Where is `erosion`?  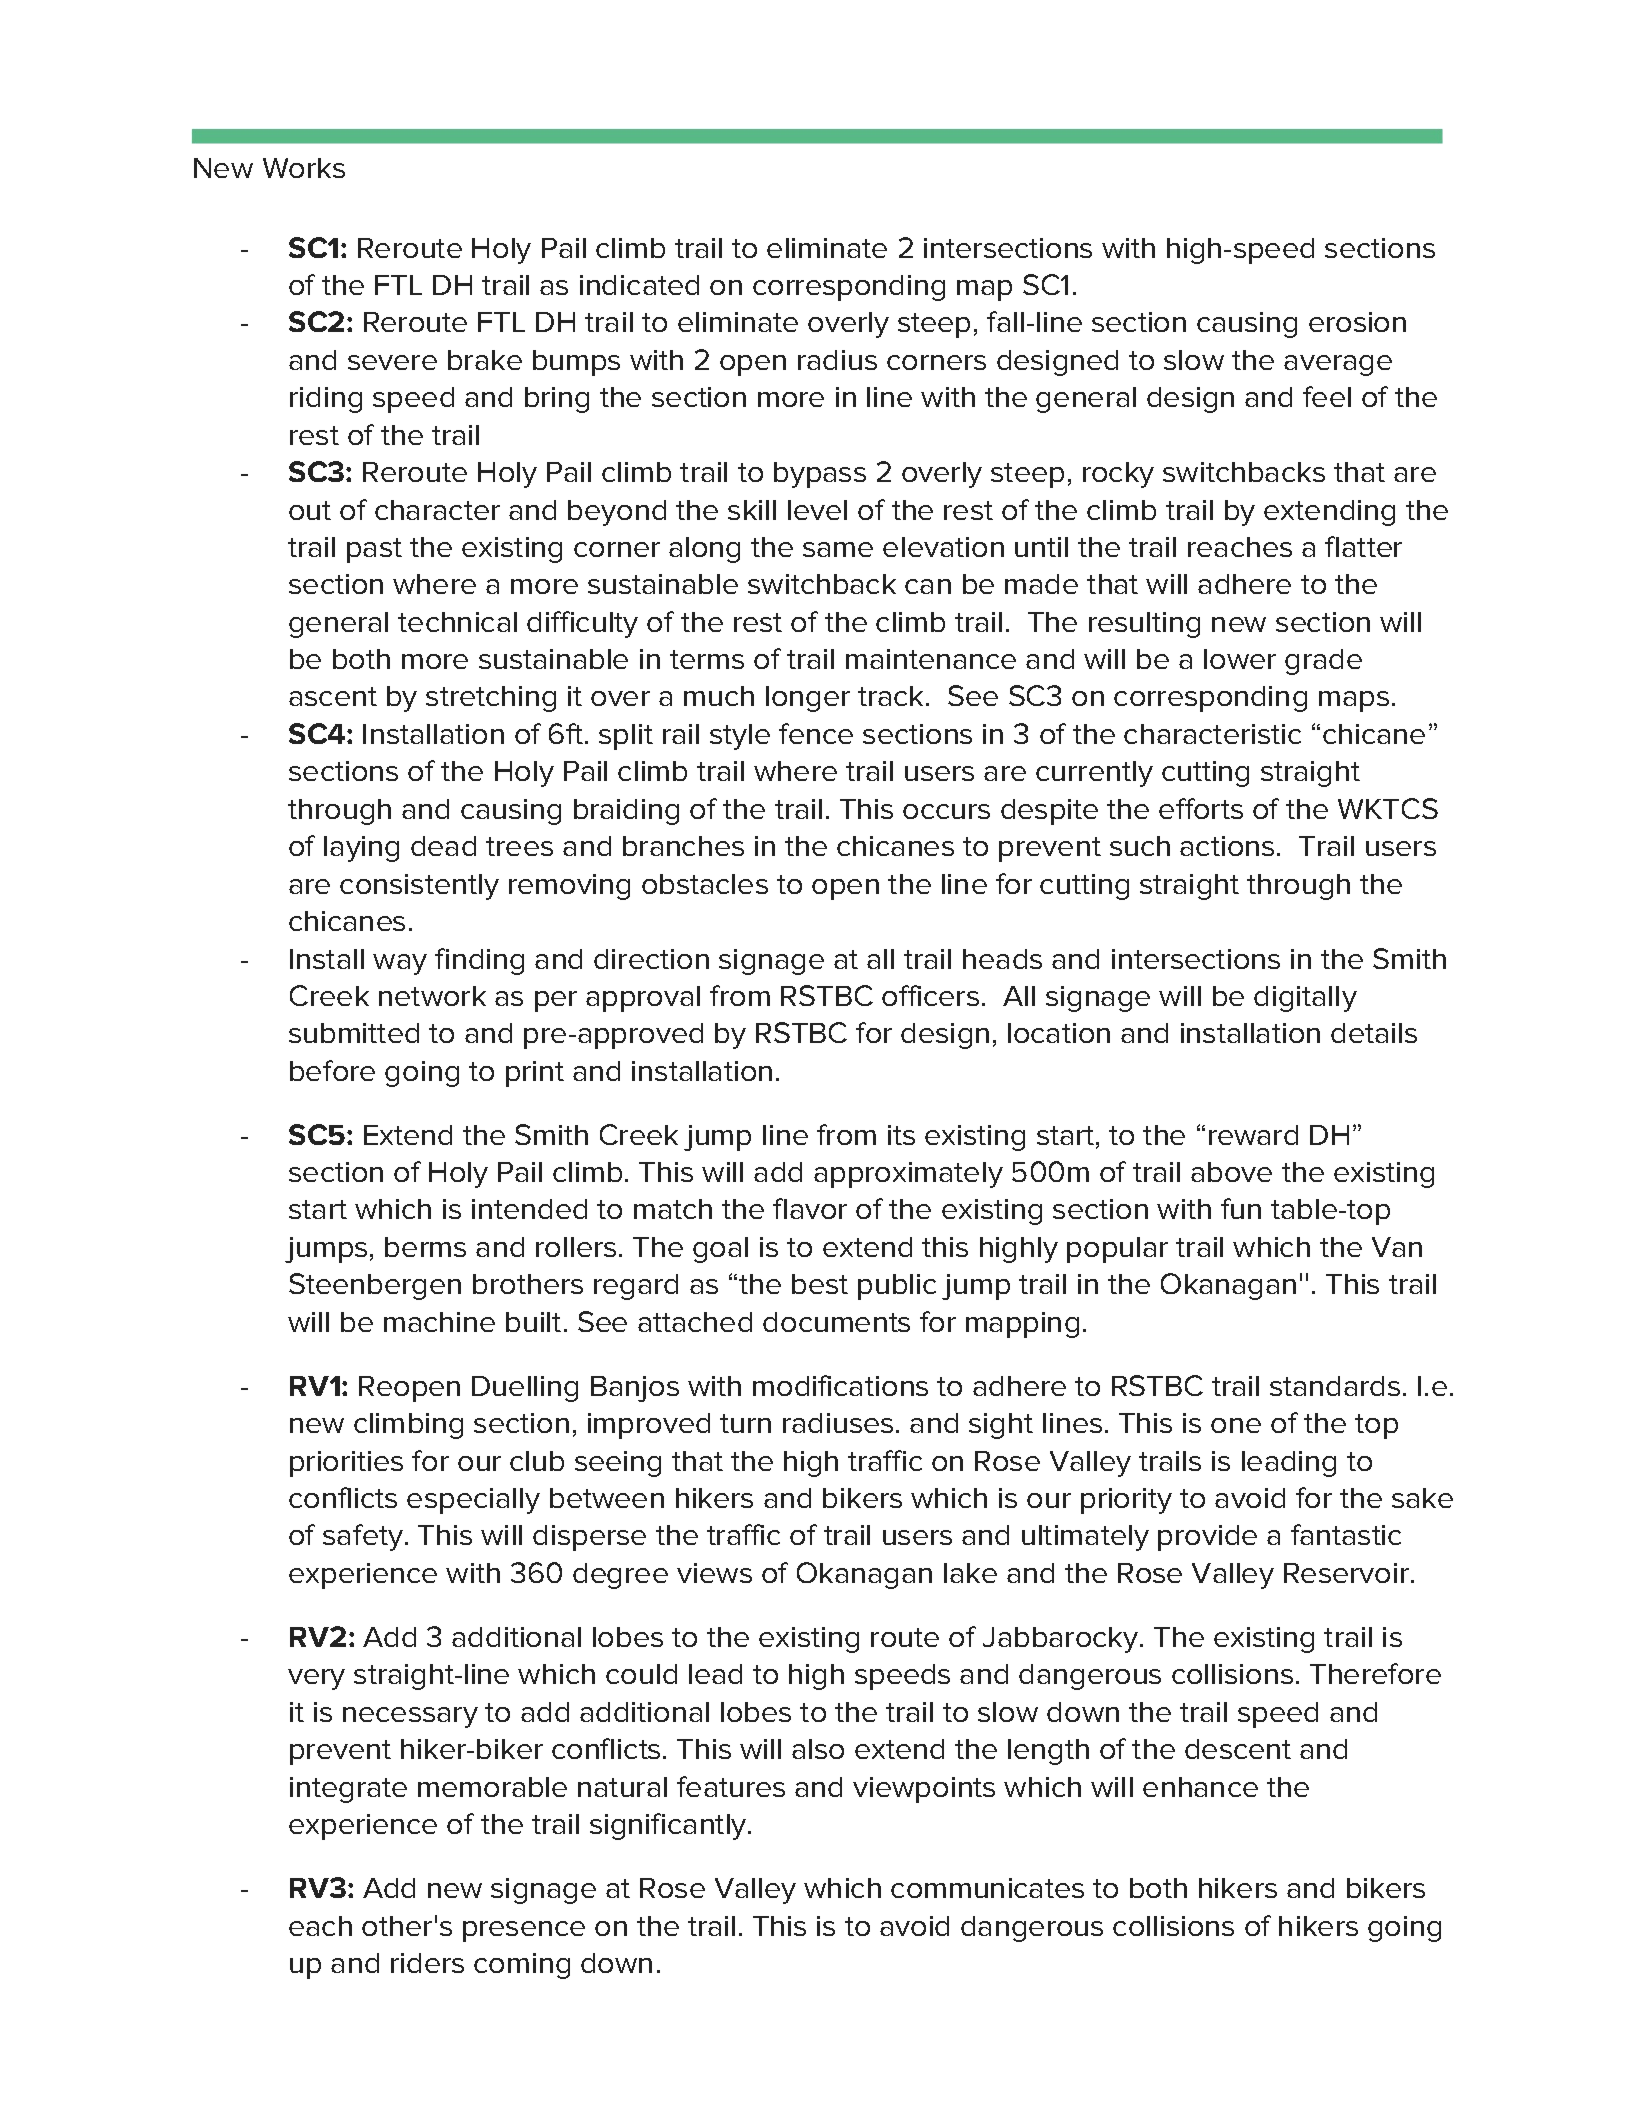 erosion is located at coordinates (1357, 322).
